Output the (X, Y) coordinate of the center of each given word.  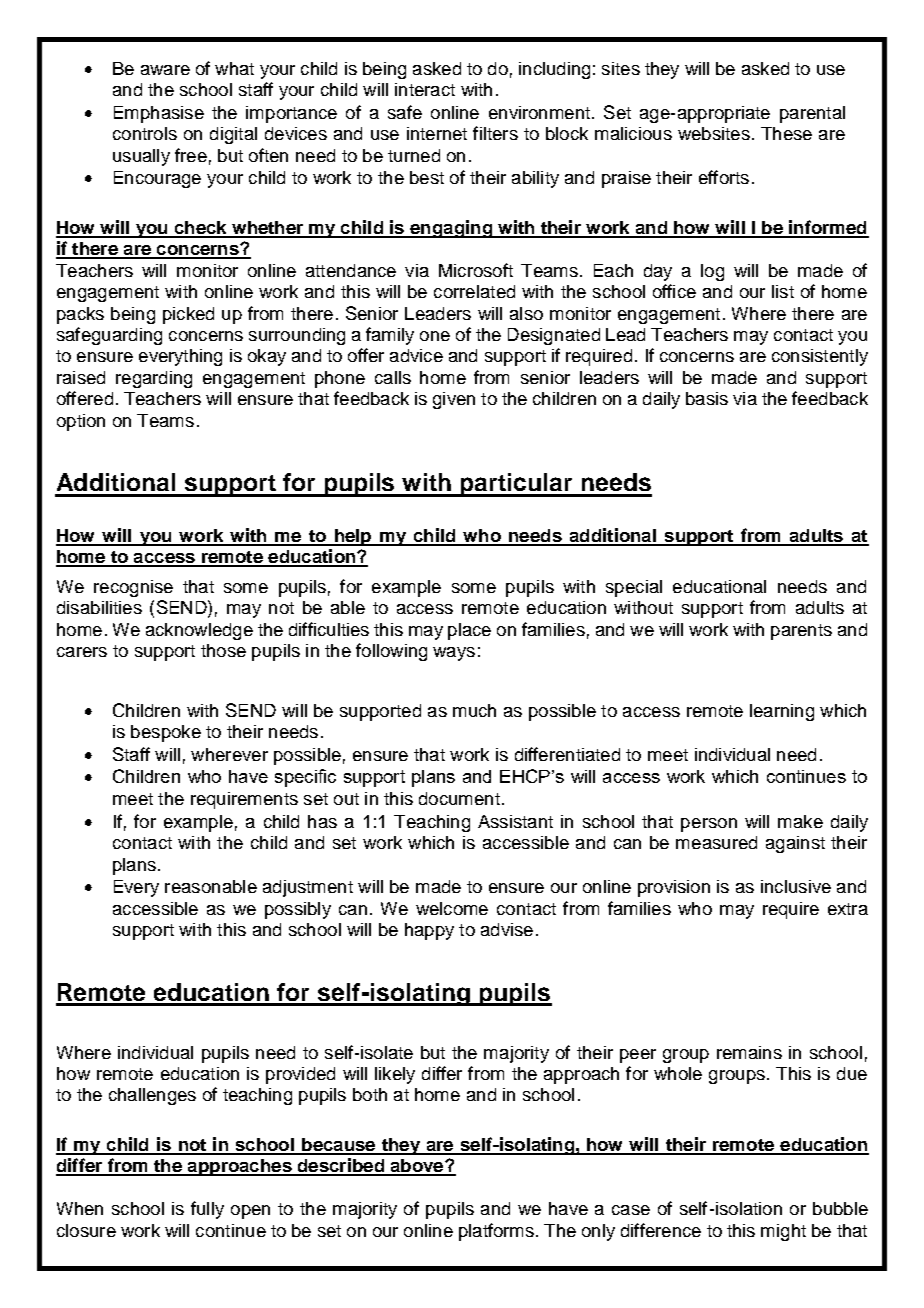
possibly (298, 910)
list (783, 291)
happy (429, 931)
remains (749, 1052)
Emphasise (159, 114)
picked (188, 315)
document (459, 798)
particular (517, 485)
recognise (133, 588)
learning (782, 712)
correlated (474, 291)
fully (207, 1210)
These (786, 133)
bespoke (166, 733)
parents (801, 632)
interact (425, 89)
